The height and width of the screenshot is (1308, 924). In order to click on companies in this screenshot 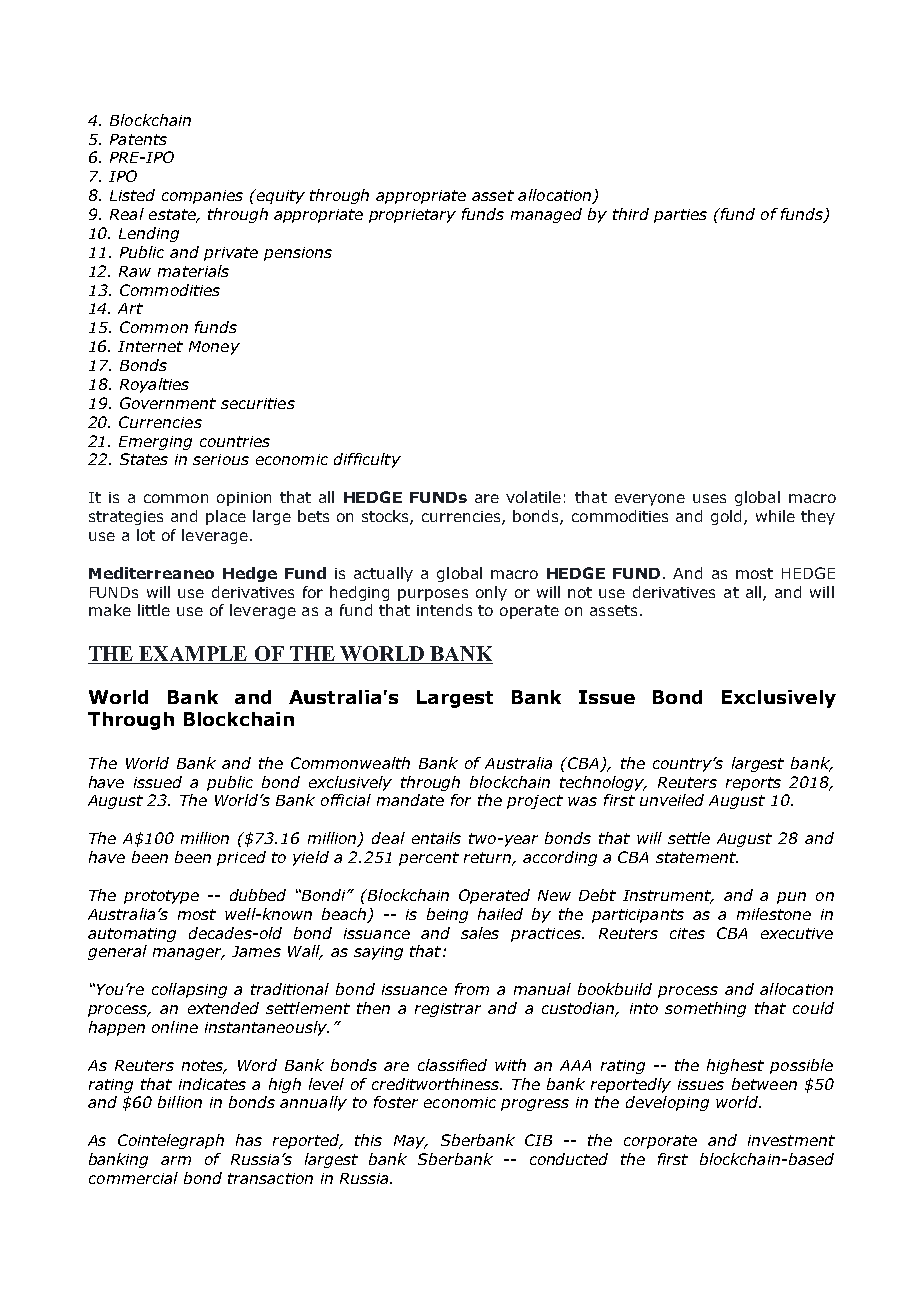, I will do `click(202, 197)`.
